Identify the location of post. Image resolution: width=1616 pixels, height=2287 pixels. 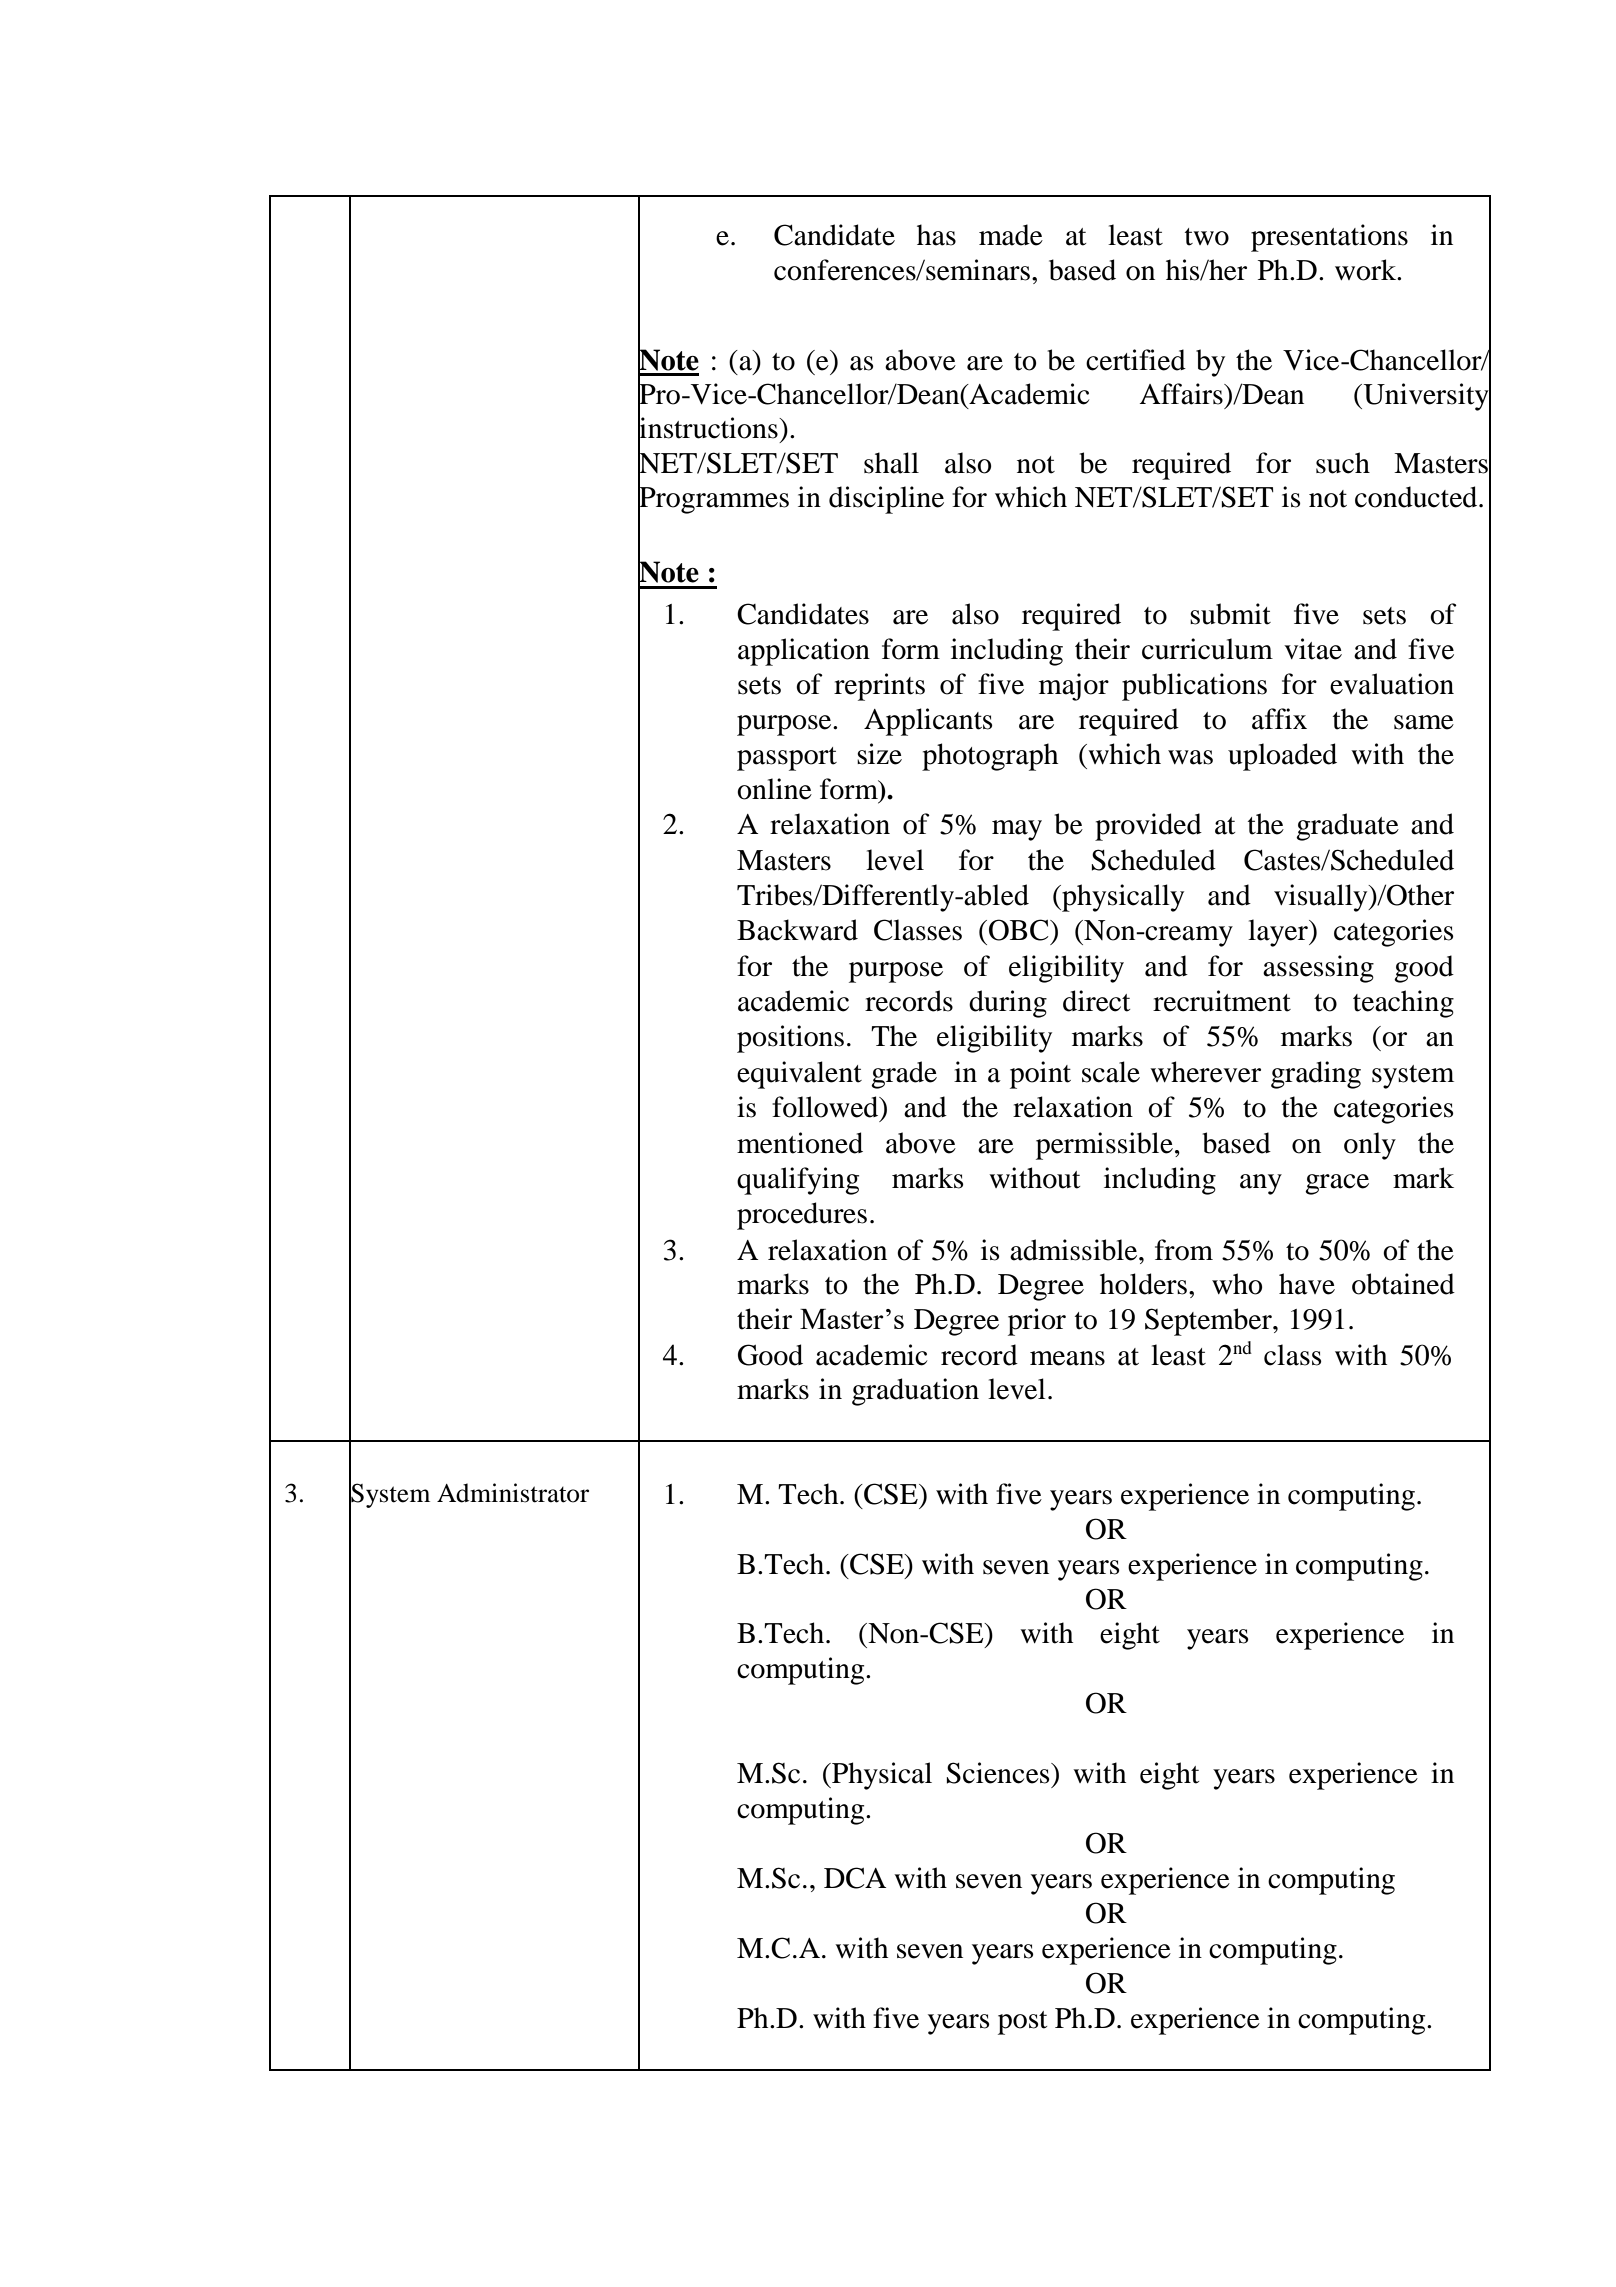
(1022, 2023).
